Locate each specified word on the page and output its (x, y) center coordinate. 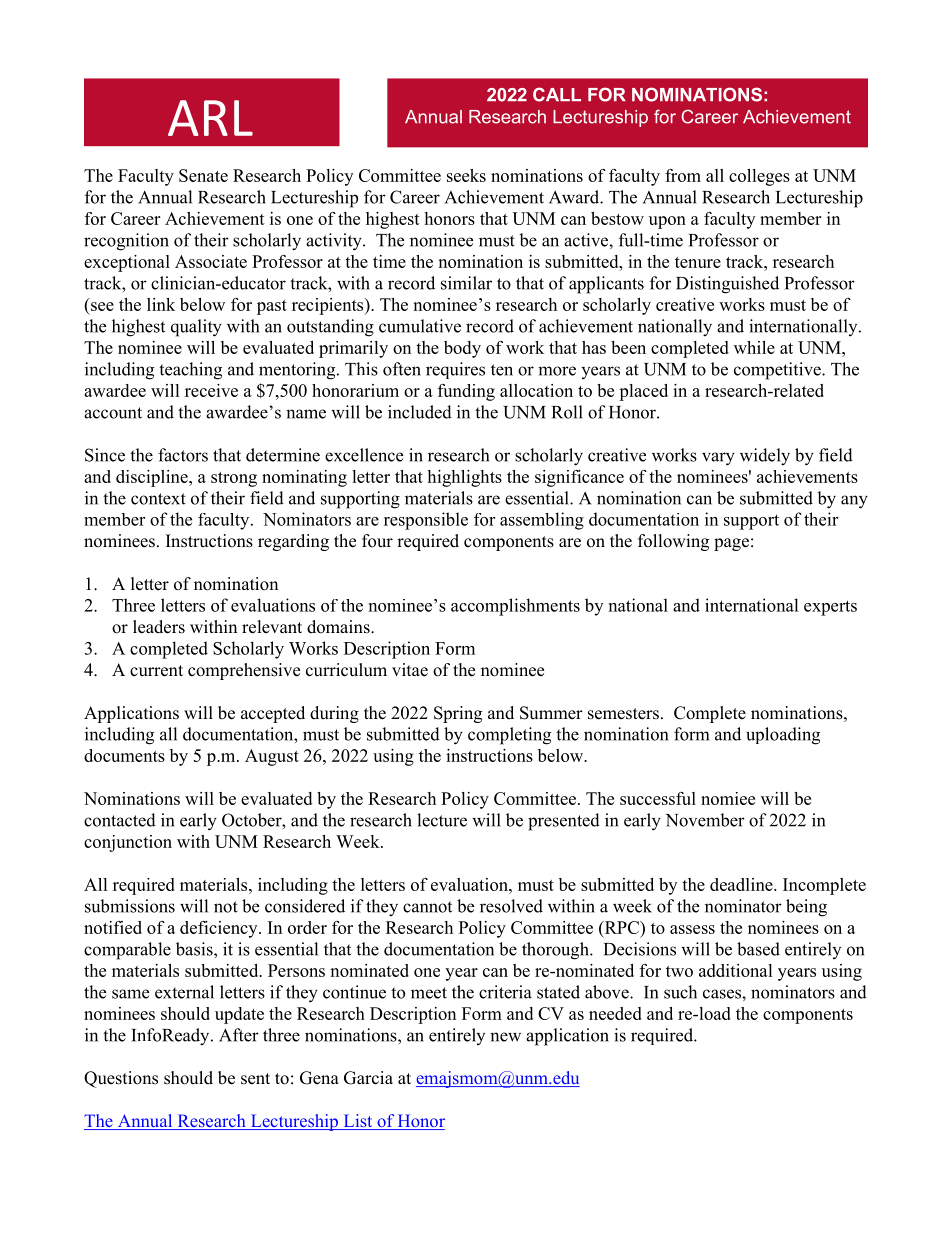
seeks (466, 175)
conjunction (128, 843)
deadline (742, 884)
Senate (203, 175)
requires (455, 370)
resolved (511, 906)
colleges (759, 177)
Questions (121, 1079)
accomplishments (515, 607)
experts (830, 608)
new (505, 1037)
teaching (190, 371)
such (680, 992)
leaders (159, 627)
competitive (778, 371)
